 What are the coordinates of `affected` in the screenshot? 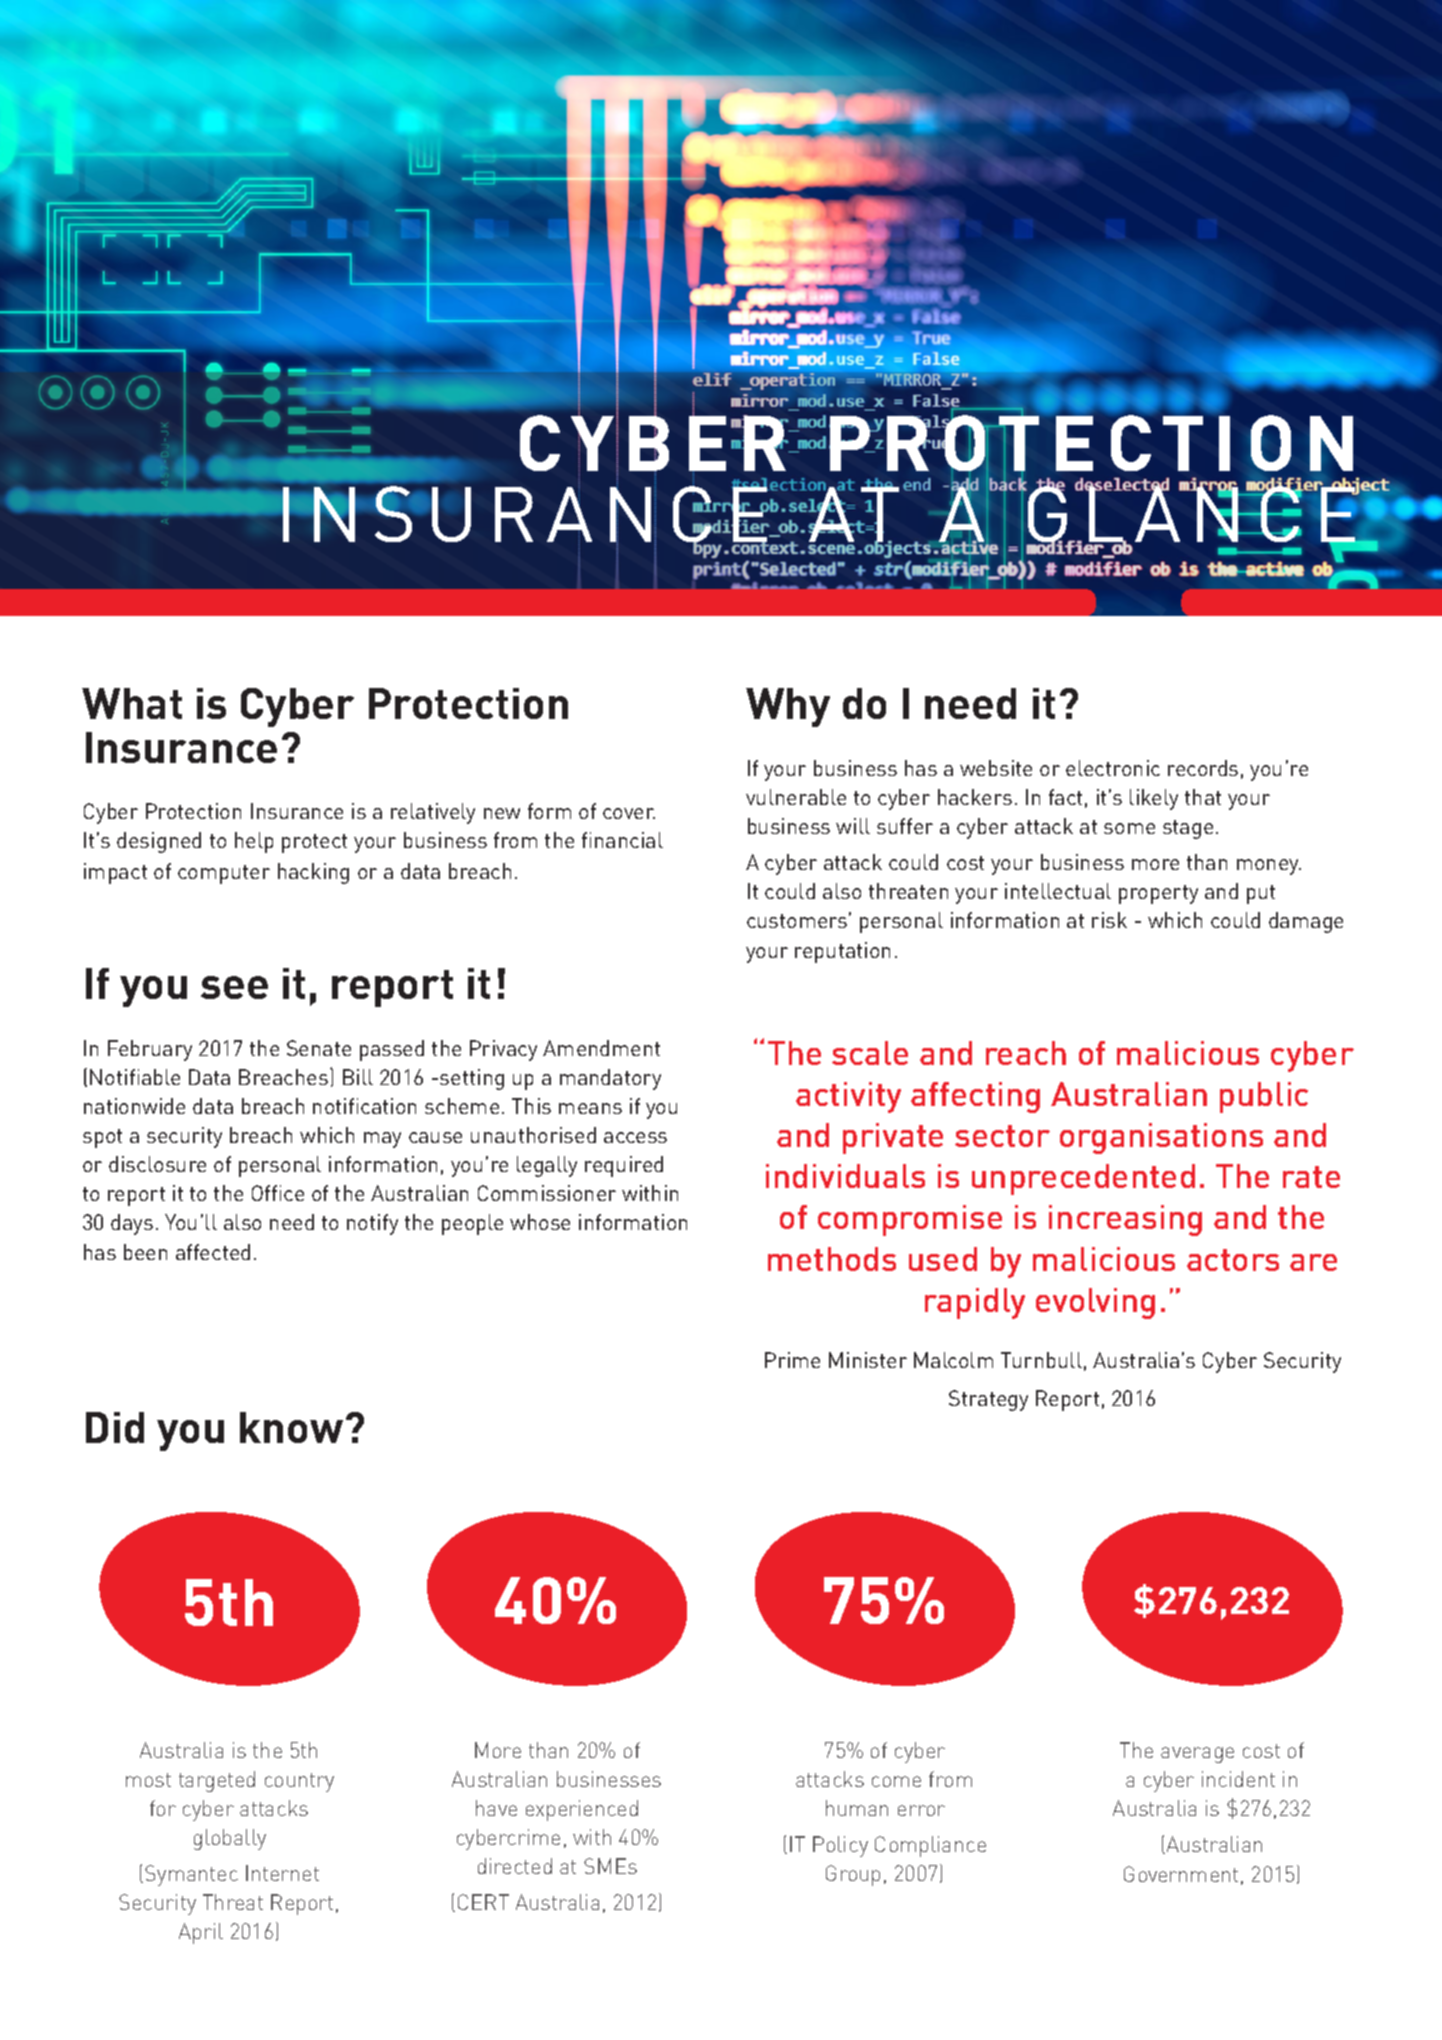 It's located at (213, 1252).
